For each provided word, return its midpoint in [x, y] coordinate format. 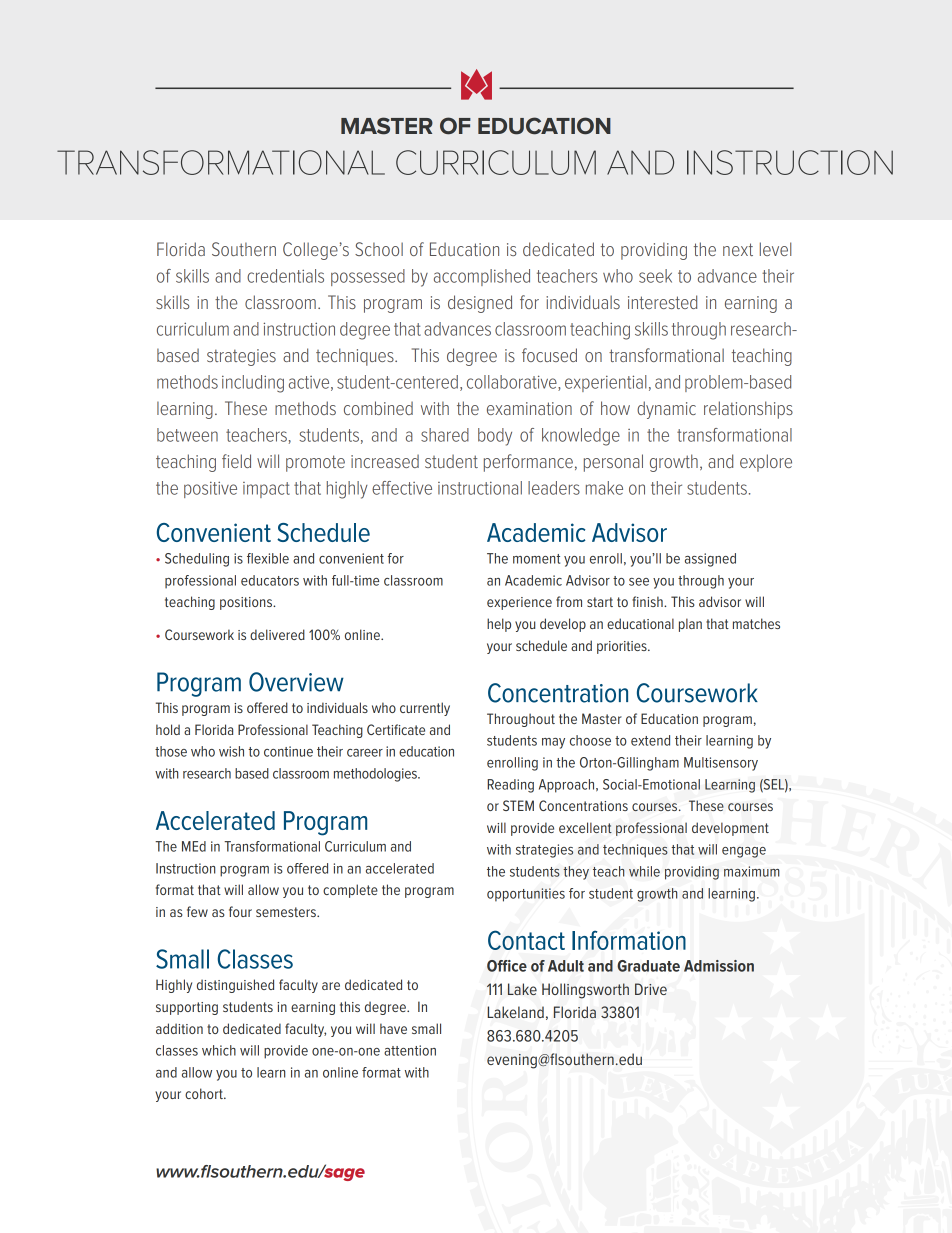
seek [655, 276]
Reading [510, 786]
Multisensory [721, 764]
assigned [710, 560]
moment [536, 559]
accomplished [482, 277]
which [219, 1050]
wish [231, 751]
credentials [285, 276]
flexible [268, 558]
